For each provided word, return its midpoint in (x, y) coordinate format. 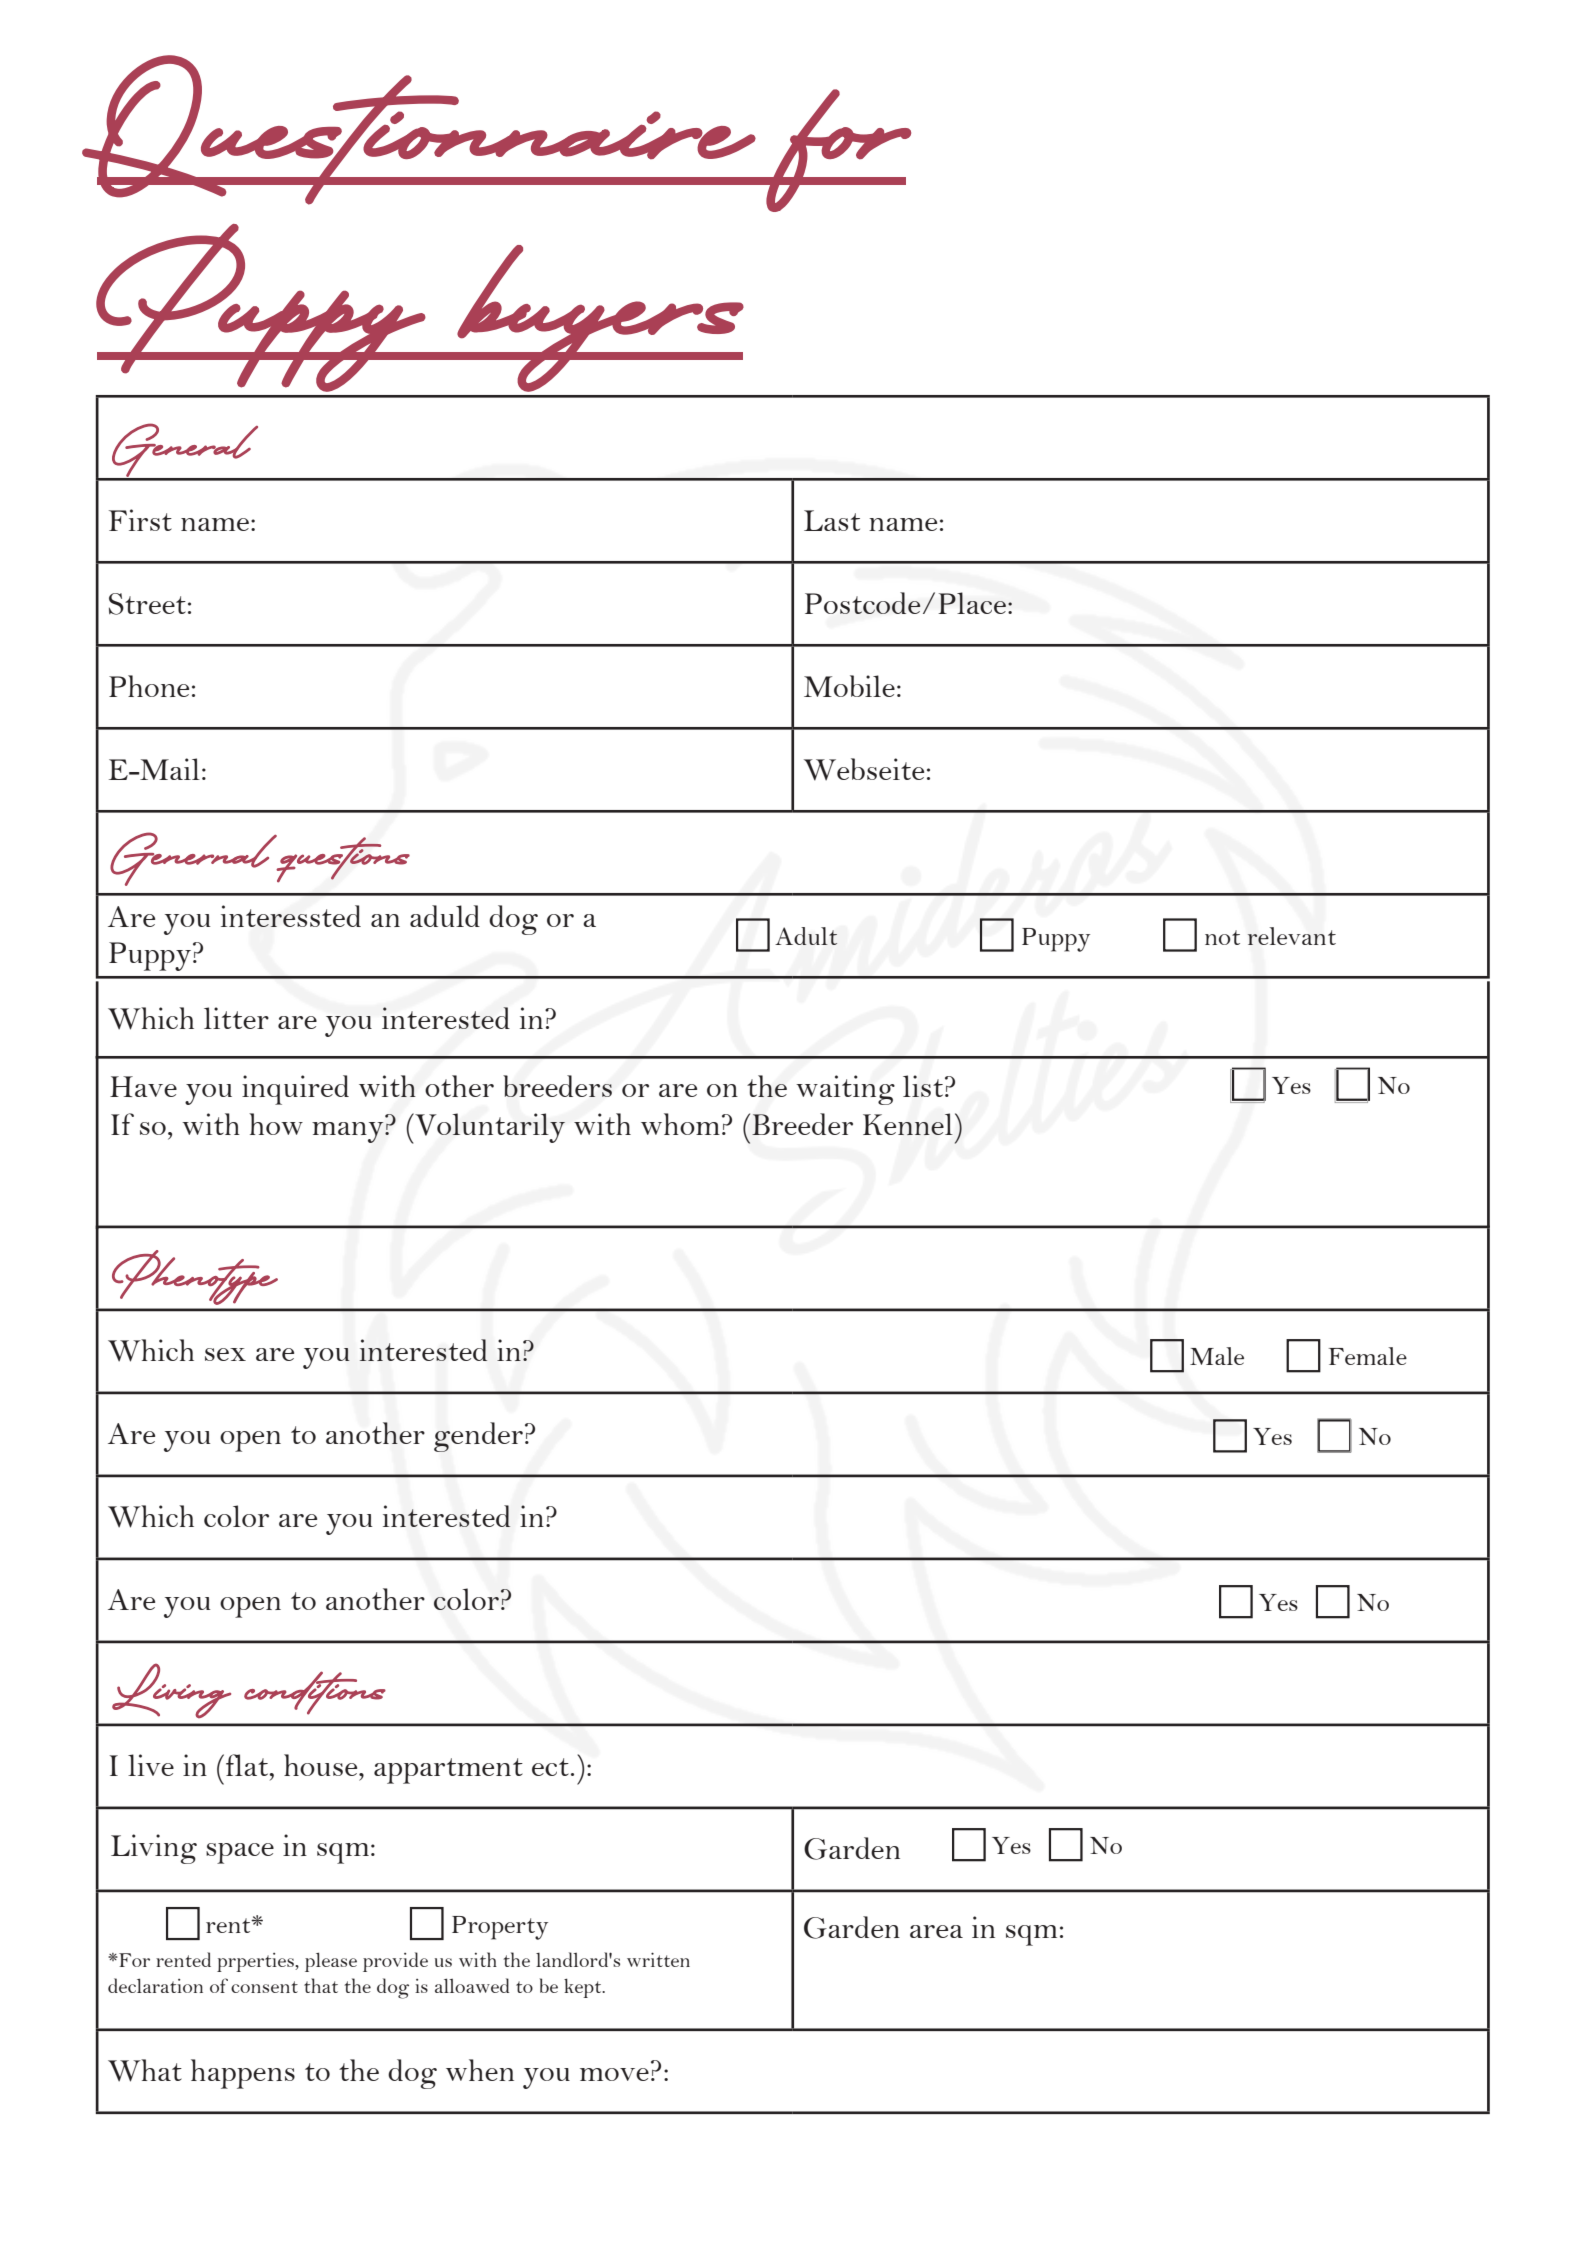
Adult (806, 936)
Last (832, 520)
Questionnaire (419, 130)
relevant (1292, 936)
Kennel (908, 1124)
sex (225, 1354)
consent (264, 1987)
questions (343, 859)
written (658, 1959)
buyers (600, 318)
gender (478, 1437)
